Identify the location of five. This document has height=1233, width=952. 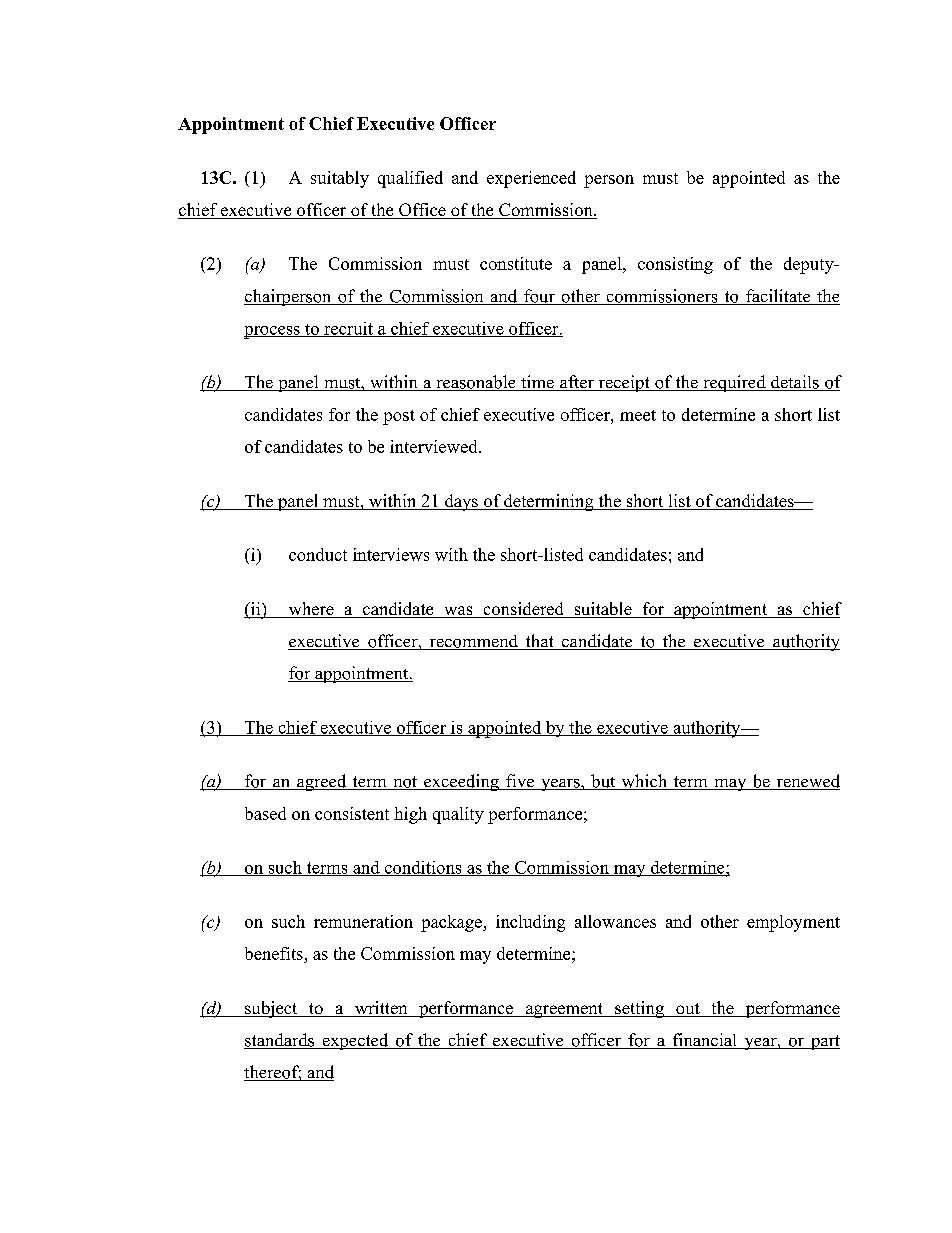
(520, 782).
